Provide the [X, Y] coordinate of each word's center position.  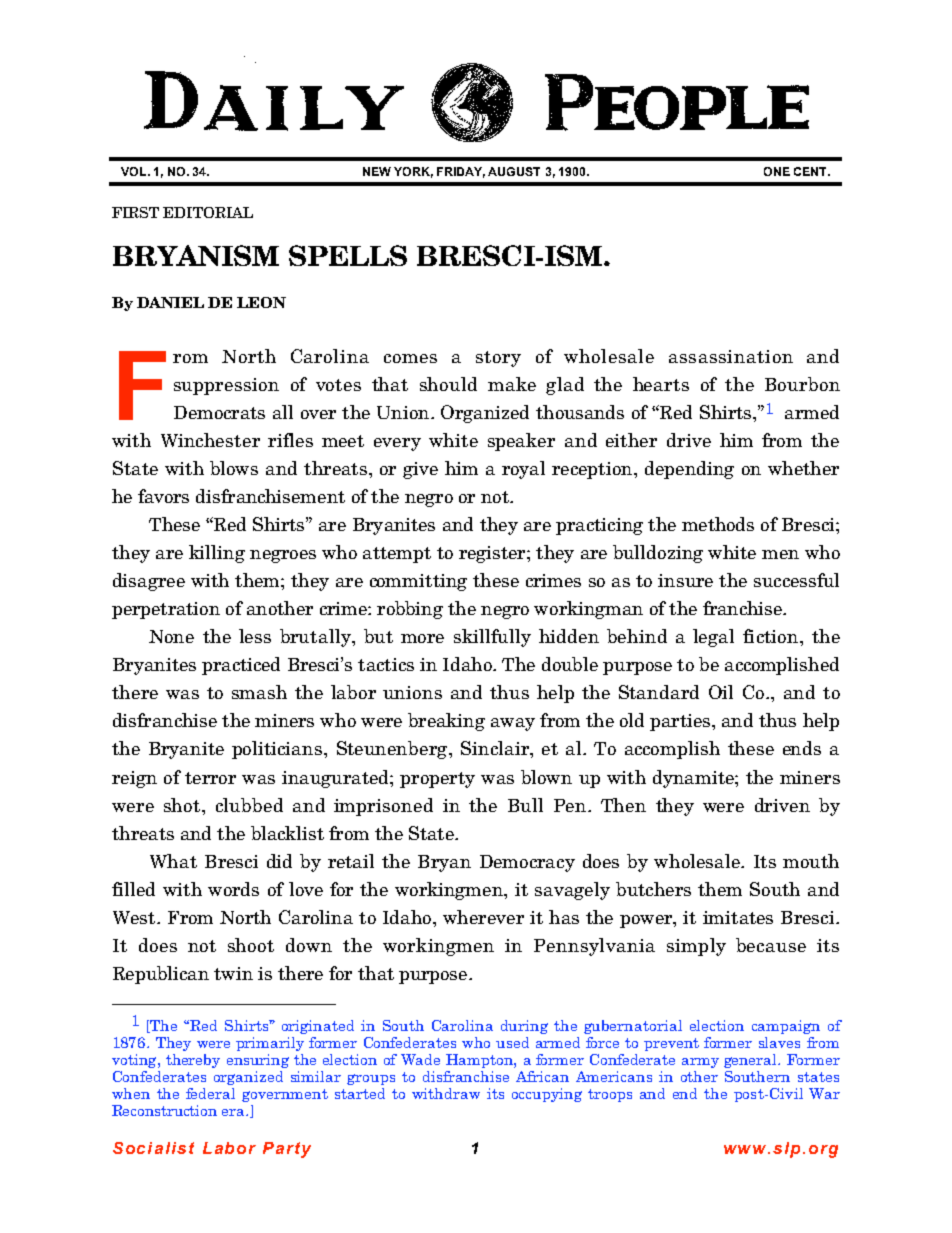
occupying [547, 1095]
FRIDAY [461, 172]
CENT [811, 171]
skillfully [492, 638]
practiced [241, 666]
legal [713, 638]
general [751, 1061]
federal [210, 1093]
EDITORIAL [208, 212]
